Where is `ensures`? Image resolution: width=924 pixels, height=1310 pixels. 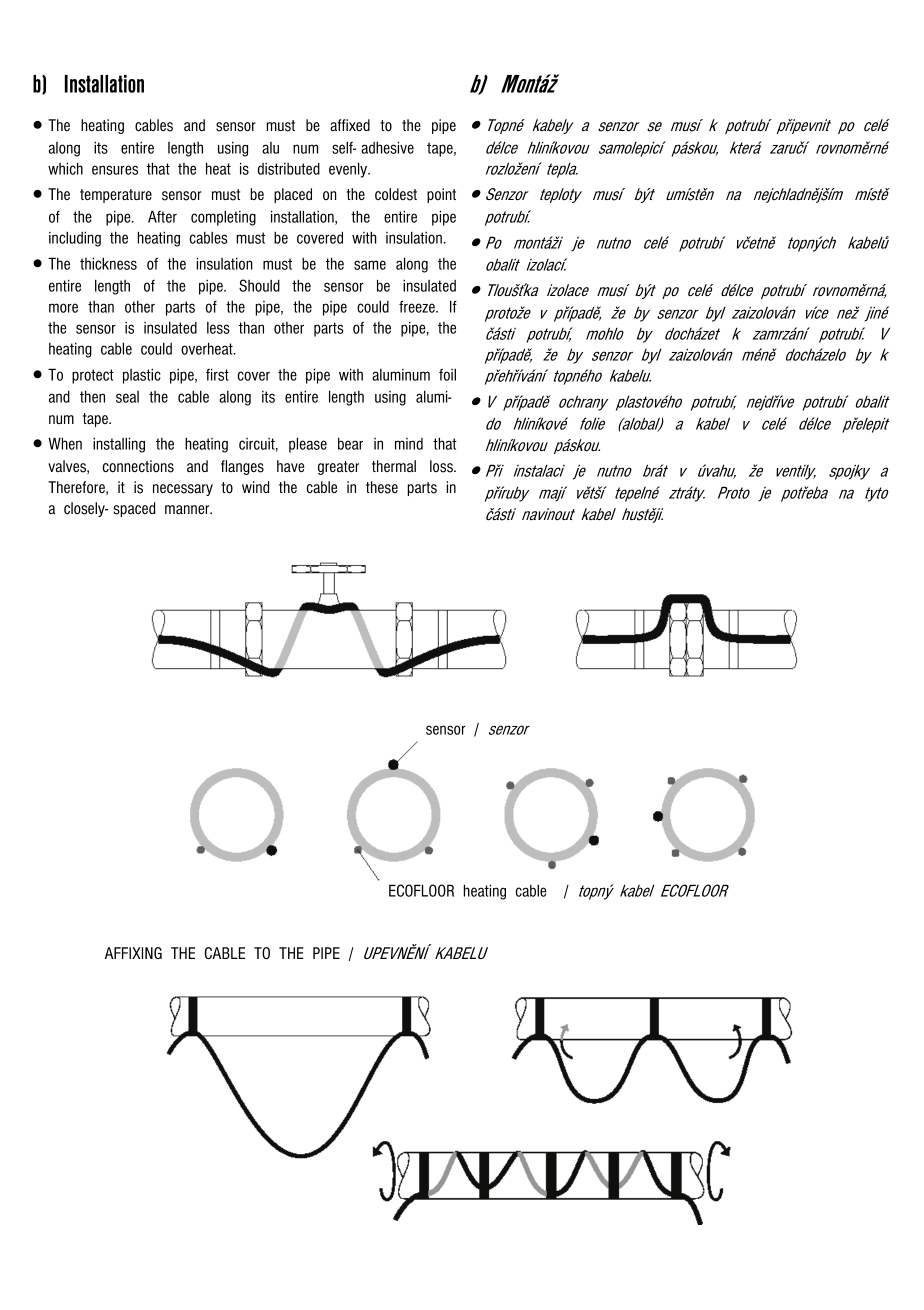 ensures is located at coordinates (115, 170).
